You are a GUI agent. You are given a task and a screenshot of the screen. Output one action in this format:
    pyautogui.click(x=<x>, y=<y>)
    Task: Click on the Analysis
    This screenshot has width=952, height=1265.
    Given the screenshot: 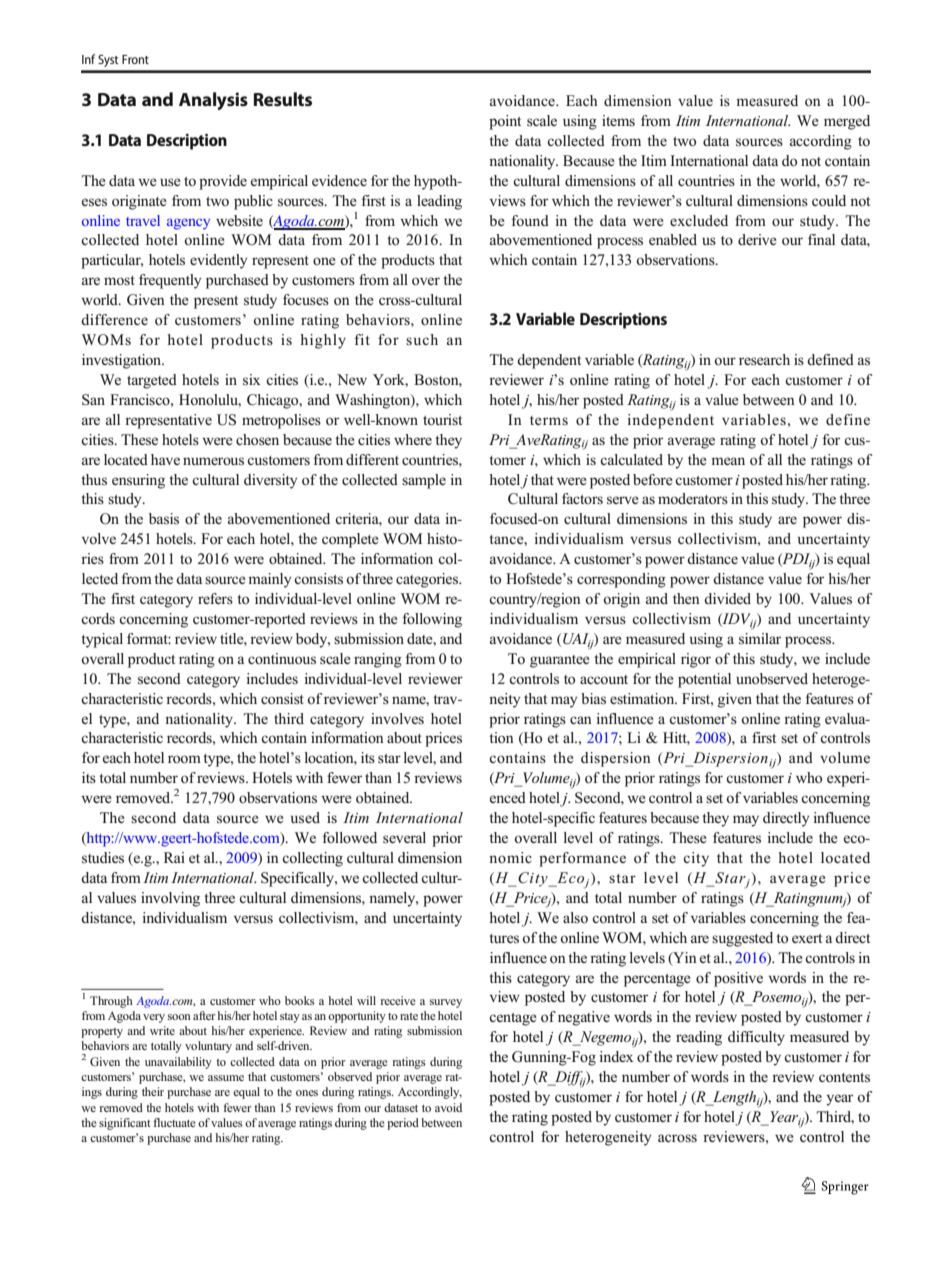 What is the action you would take?
    pyautogui.click(x=213, y=101)
